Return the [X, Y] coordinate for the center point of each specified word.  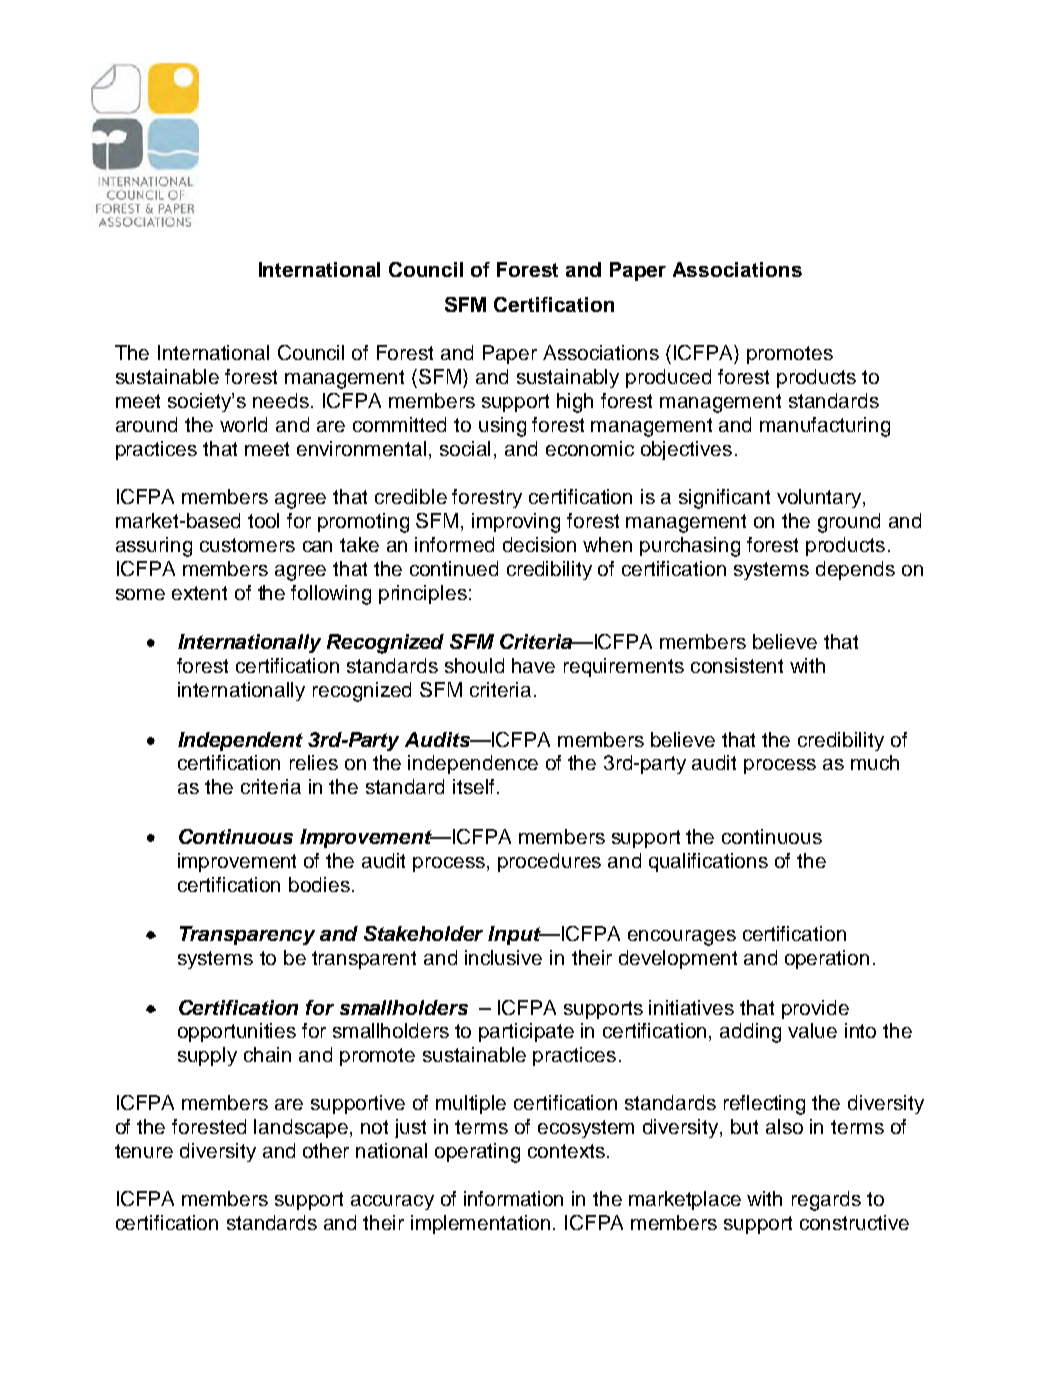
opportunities [237, 1032]
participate [526, 1032]
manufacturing [825, 427]
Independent [240, 741]
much [875, 762]
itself [473, 786]
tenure [144, 1151]
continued [454, 568]
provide [815, 1009]
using [502, 427]
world [243, 424]
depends [855, 570]
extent [199, 593]
